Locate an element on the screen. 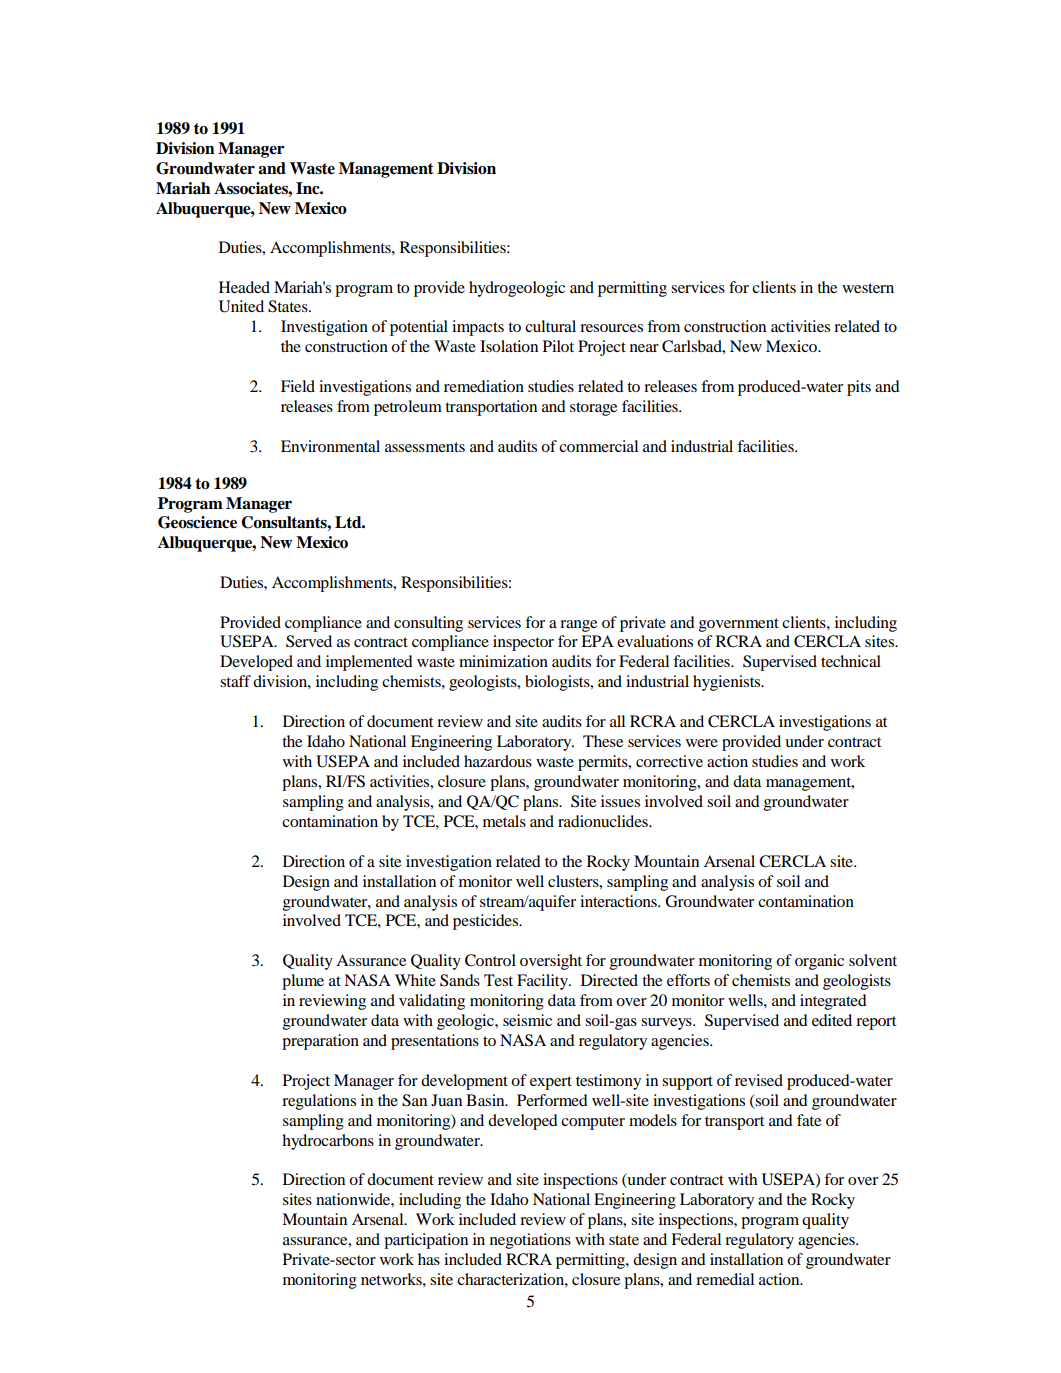 This screenshot has width=1061, height=1373. negotiations is located at coordinates (530, 1241).
